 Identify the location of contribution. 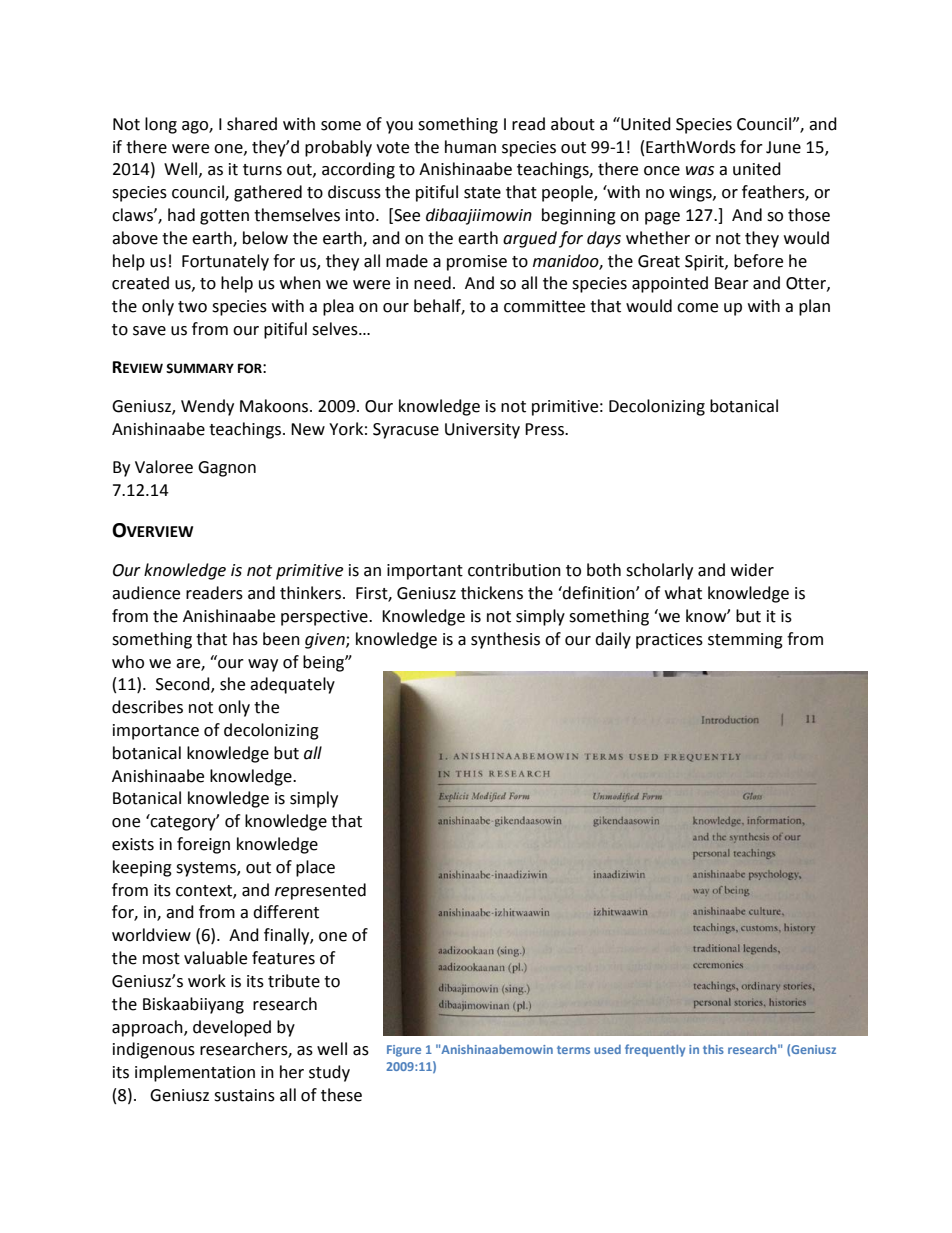
(514, 570).
